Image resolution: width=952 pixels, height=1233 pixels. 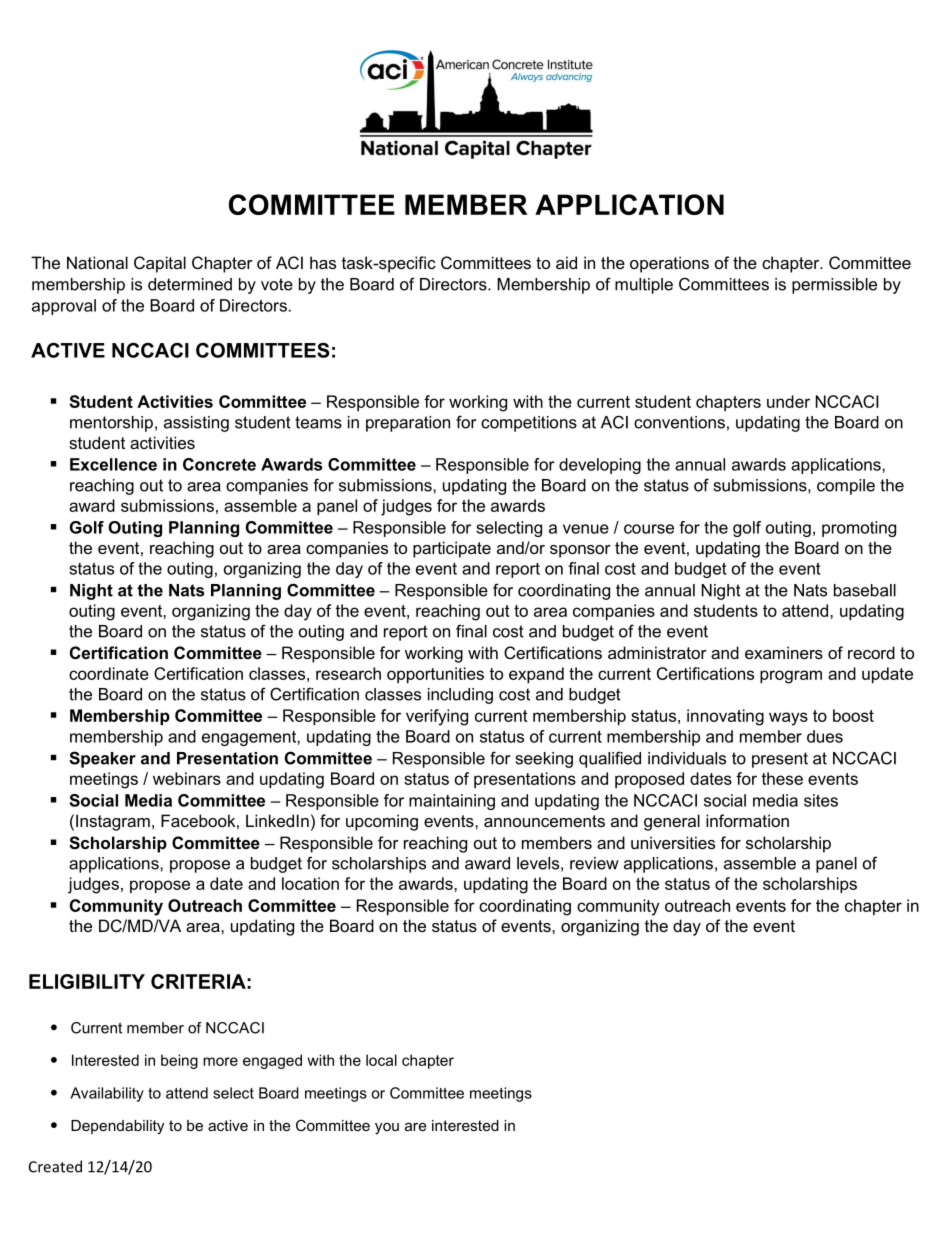 I want to click on webinars, so click(x=187, y=778).
